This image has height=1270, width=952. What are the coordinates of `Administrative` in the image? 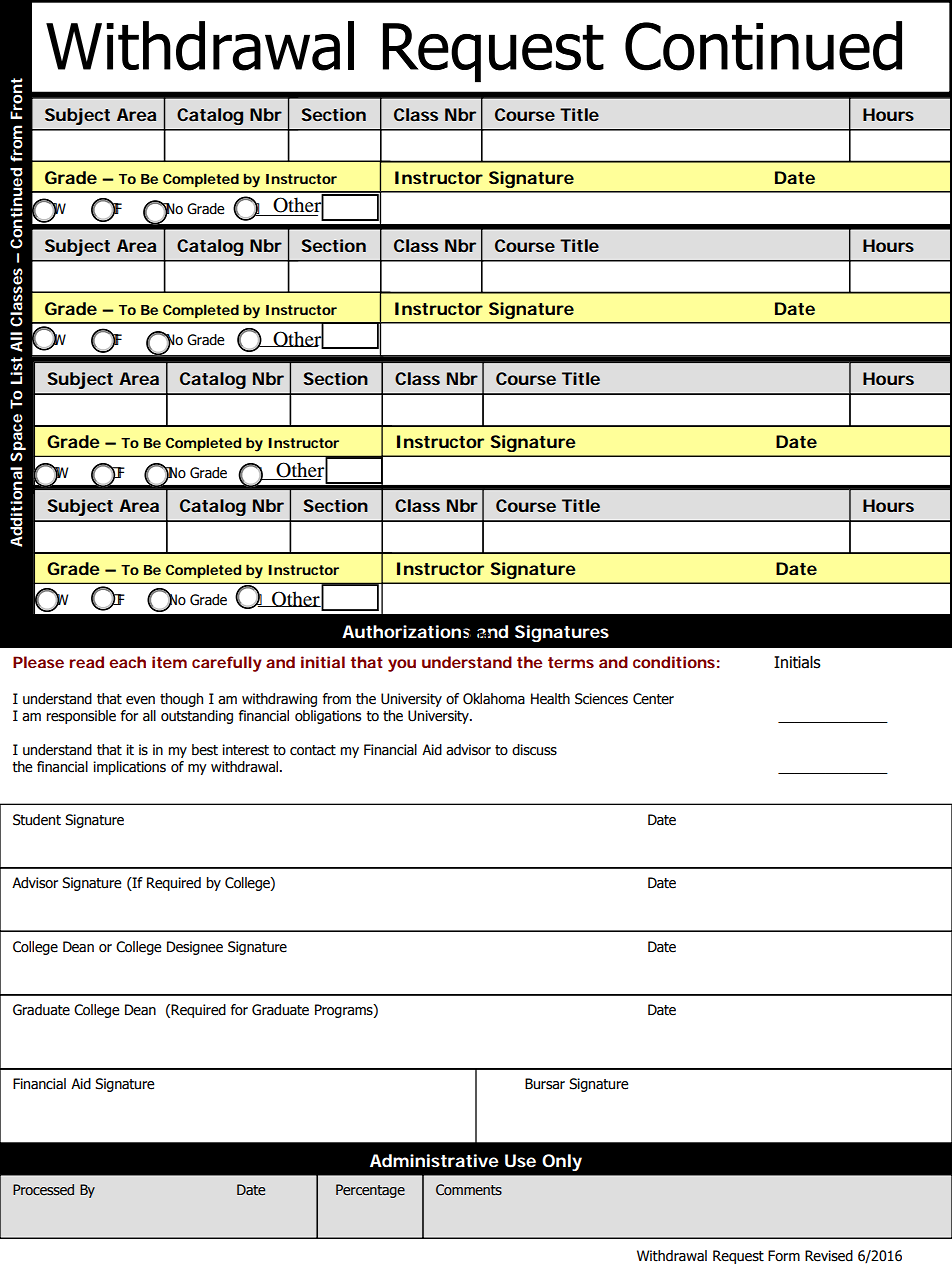 It's located at (434, 1160).
